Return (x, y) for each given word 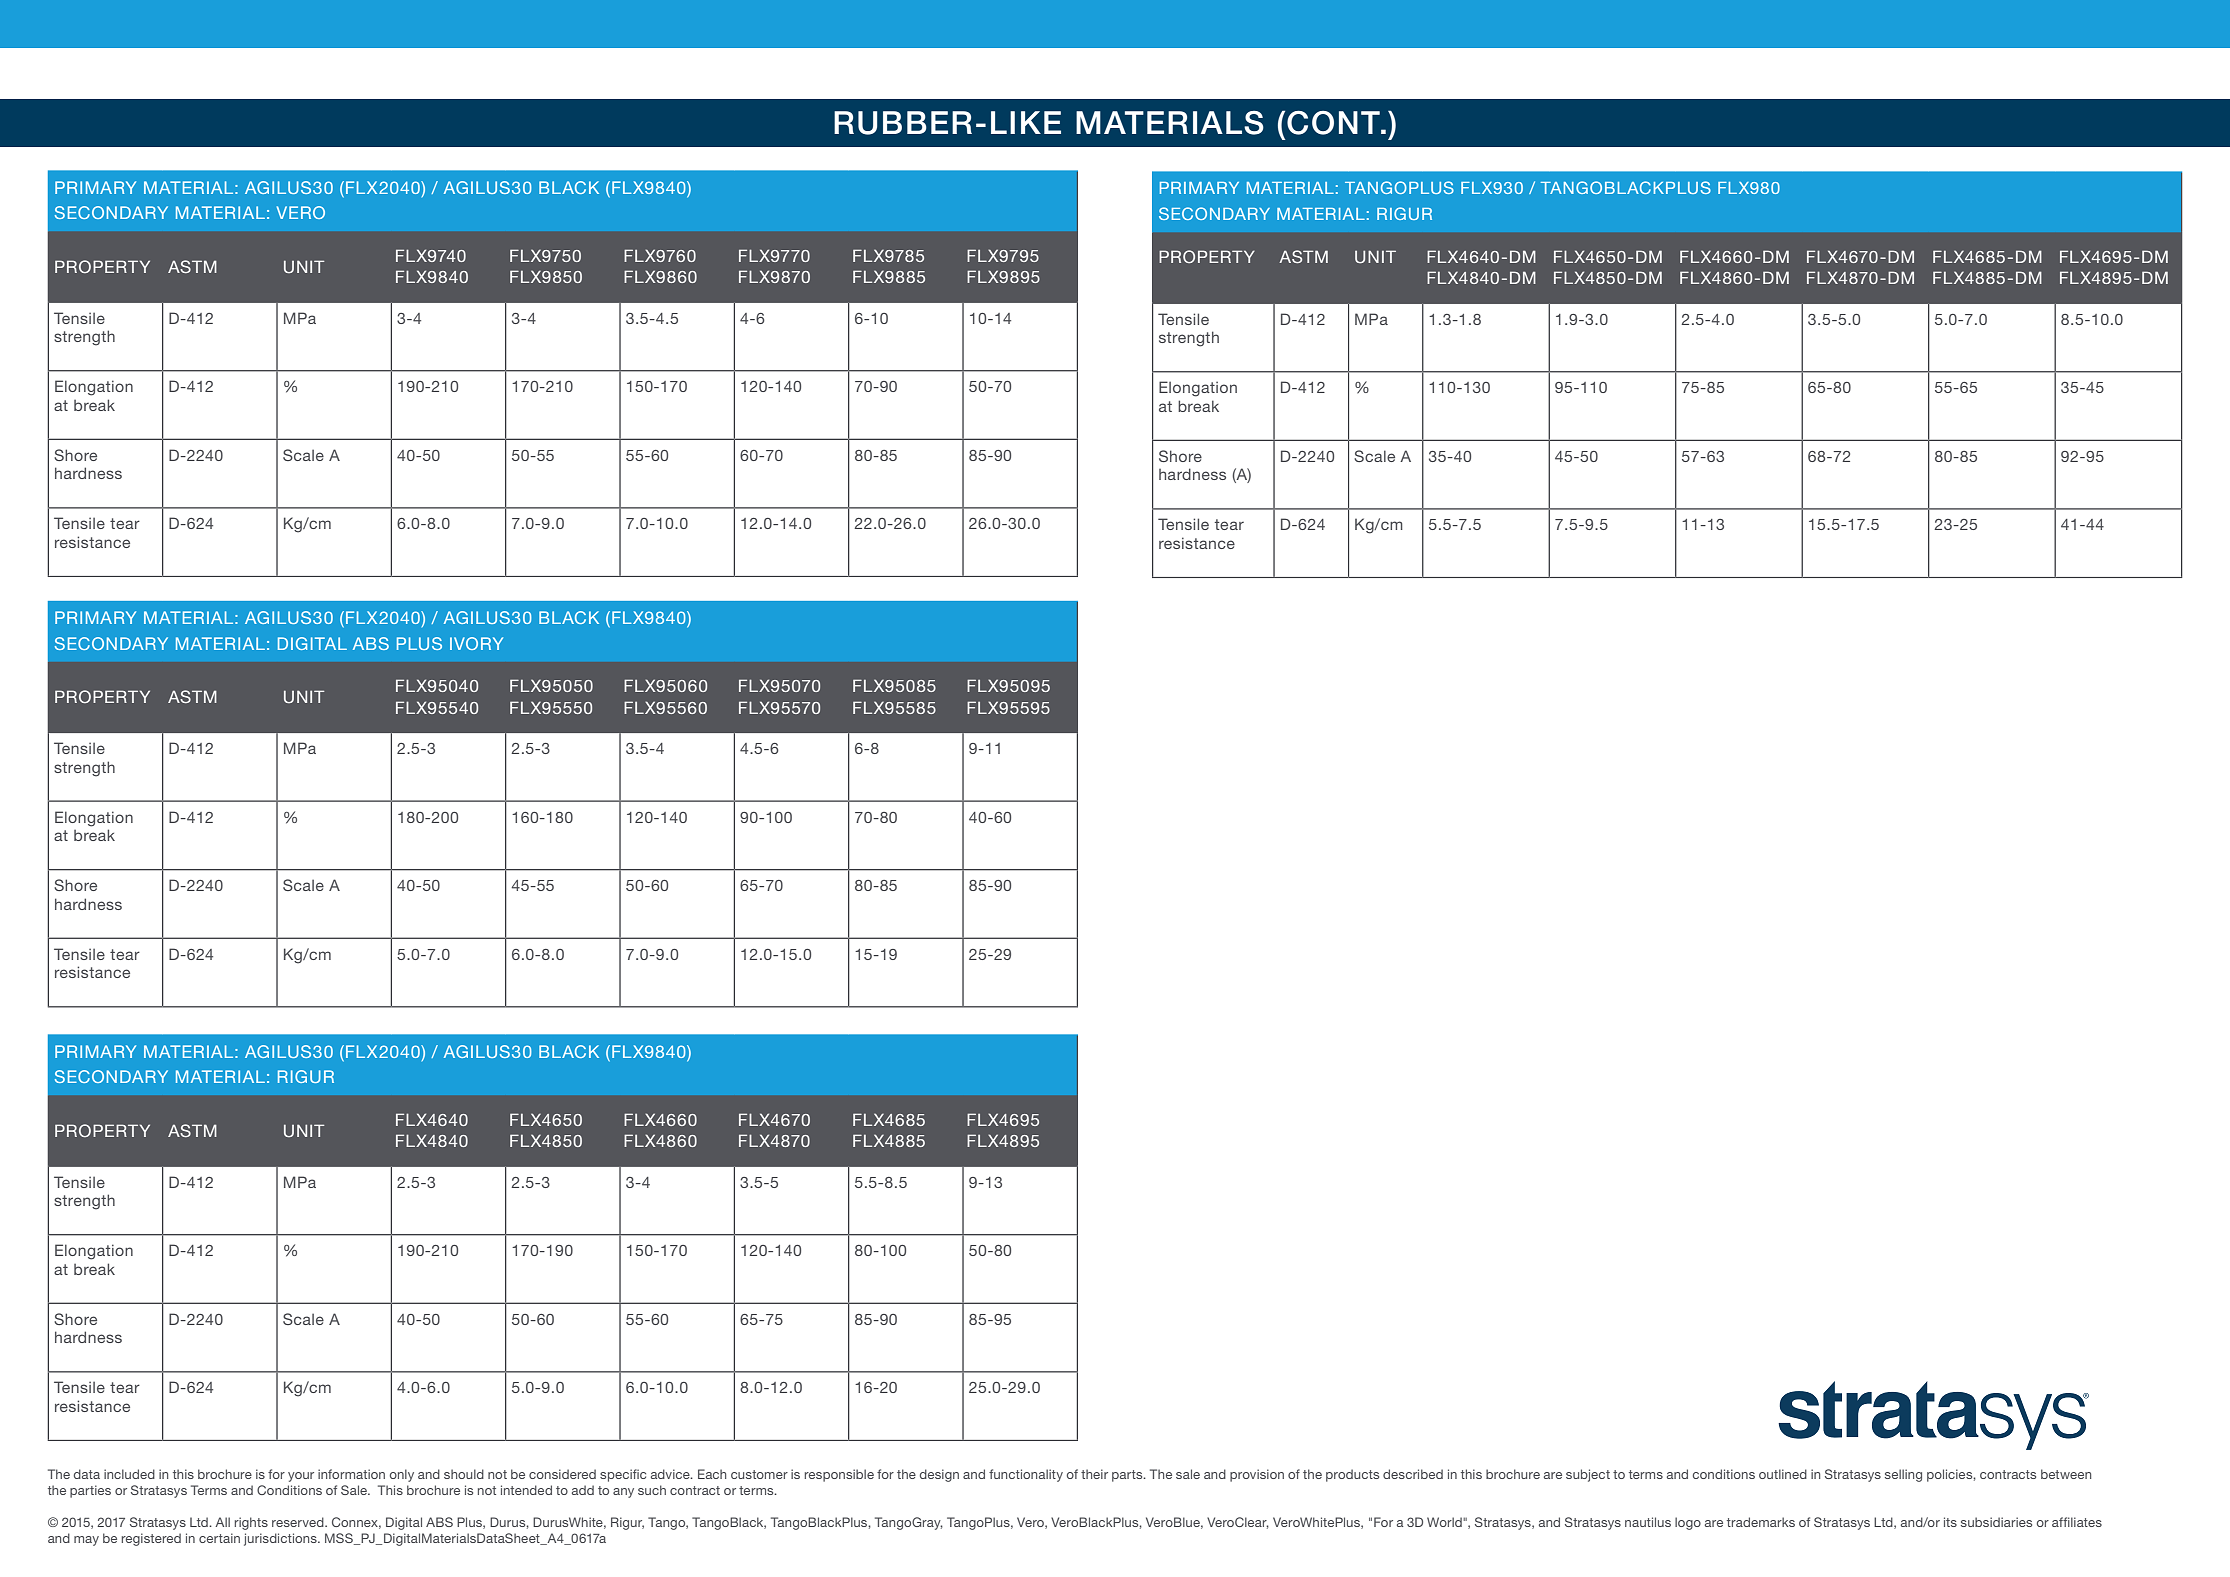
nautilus (1648, 1522)
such (652, 1490)
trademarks (1761, 1522)
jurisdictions (281, 1539)
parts (1128, 1476)
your (301, 1477)
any (623, 1493)
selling (1903, 1475)
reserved (299, 1522)
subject (1588, 1475)
